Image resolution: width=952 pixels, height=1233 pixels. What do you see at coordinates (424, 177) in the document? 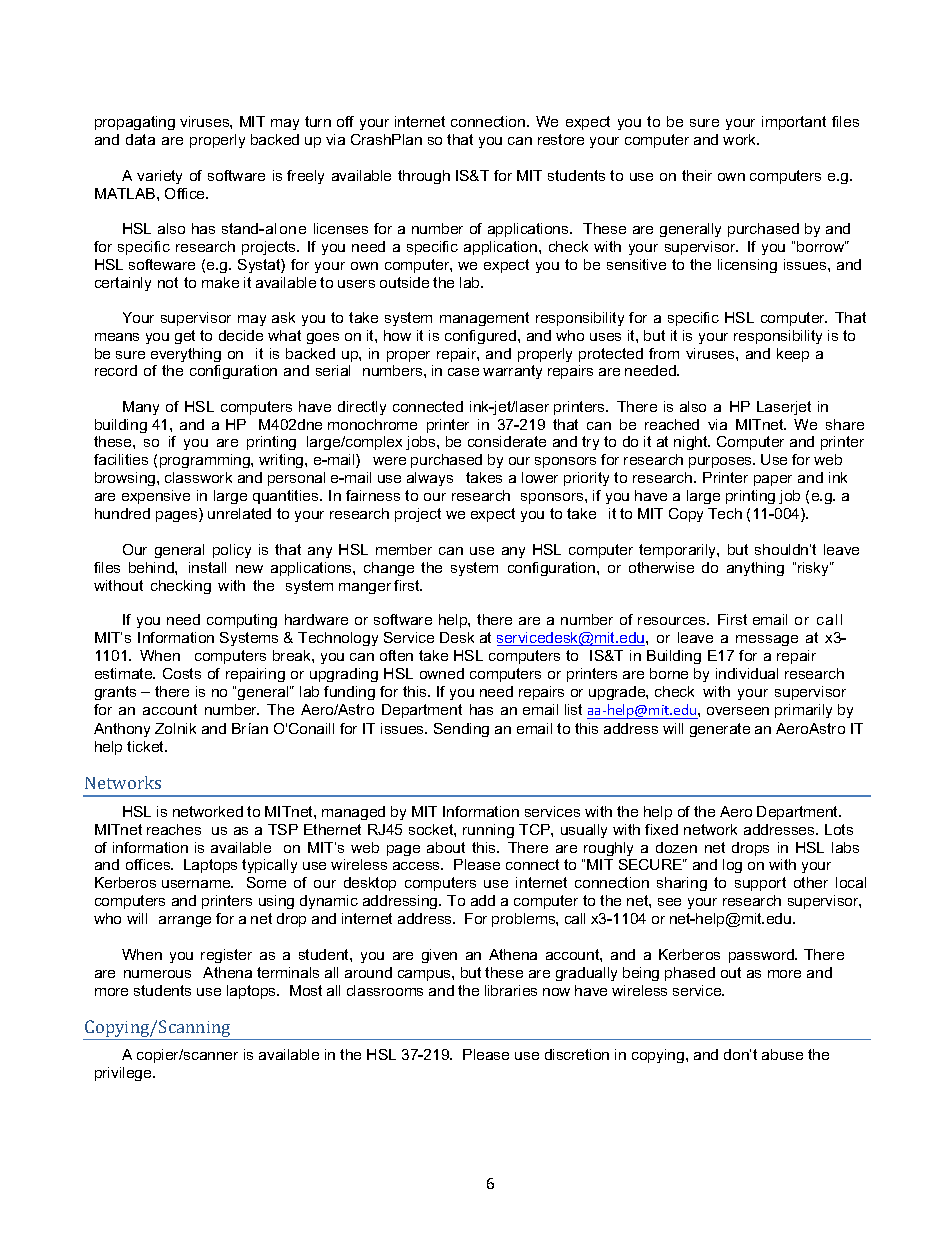
I see `through` at bounding box center [424, 177].
